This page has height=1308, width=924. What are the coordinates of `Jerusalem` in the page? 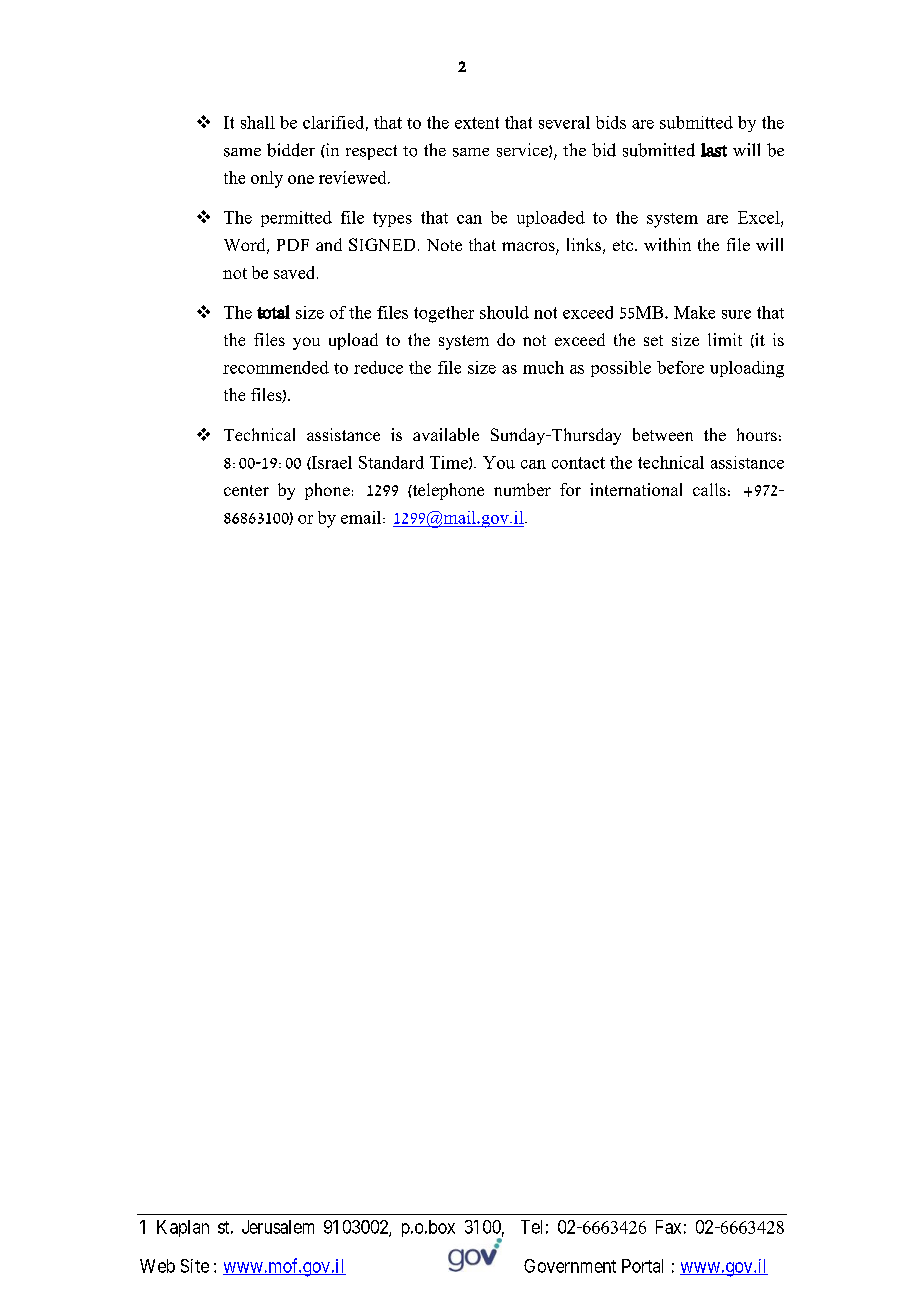 It's located at (278, 1227).
